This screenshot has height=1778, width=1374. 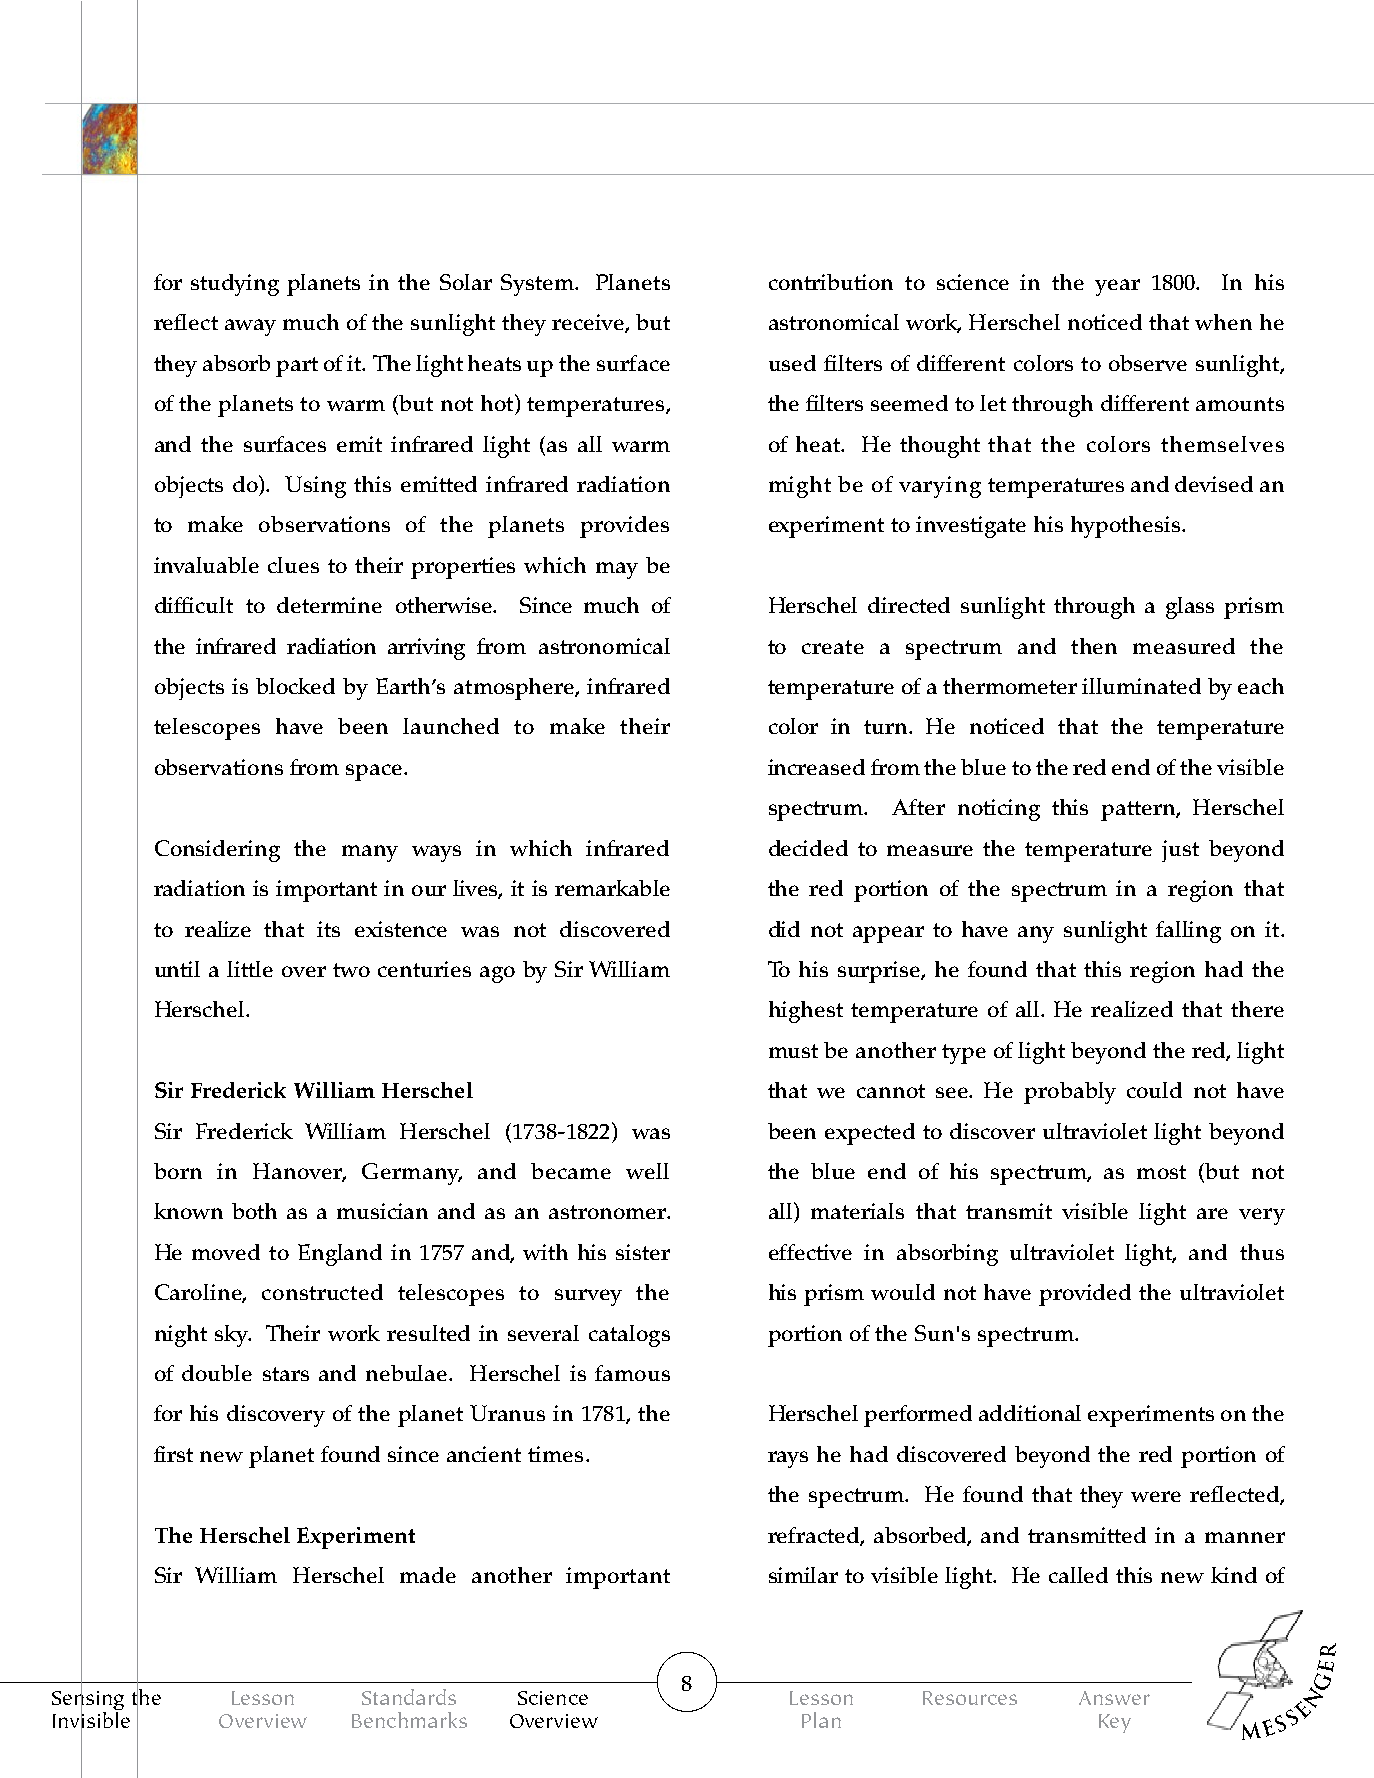 What do you see at coordinates (643, 1252) in the screenshot?
I see `sister` at bounding box center [643, 1252].
